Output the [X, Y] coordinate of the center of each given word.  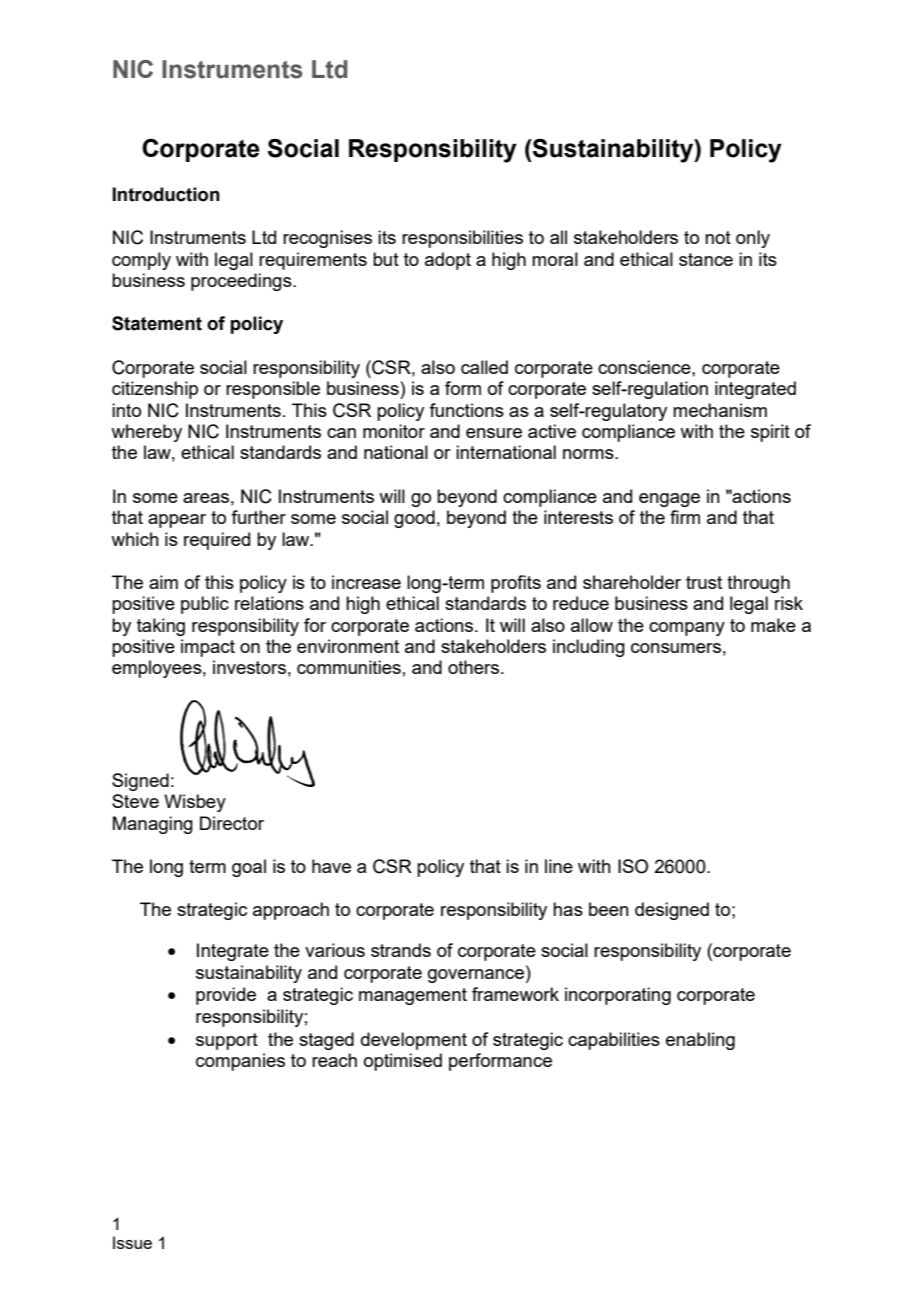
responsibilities [462, 239]
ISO [633, 866]
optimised [403, 1062]
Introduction [166, 194]
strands [401, 950]
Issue [132, 1242]
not [718, 237]
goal [249, 868]
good [414, 519]
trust [704, 582]
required [217, 541]
